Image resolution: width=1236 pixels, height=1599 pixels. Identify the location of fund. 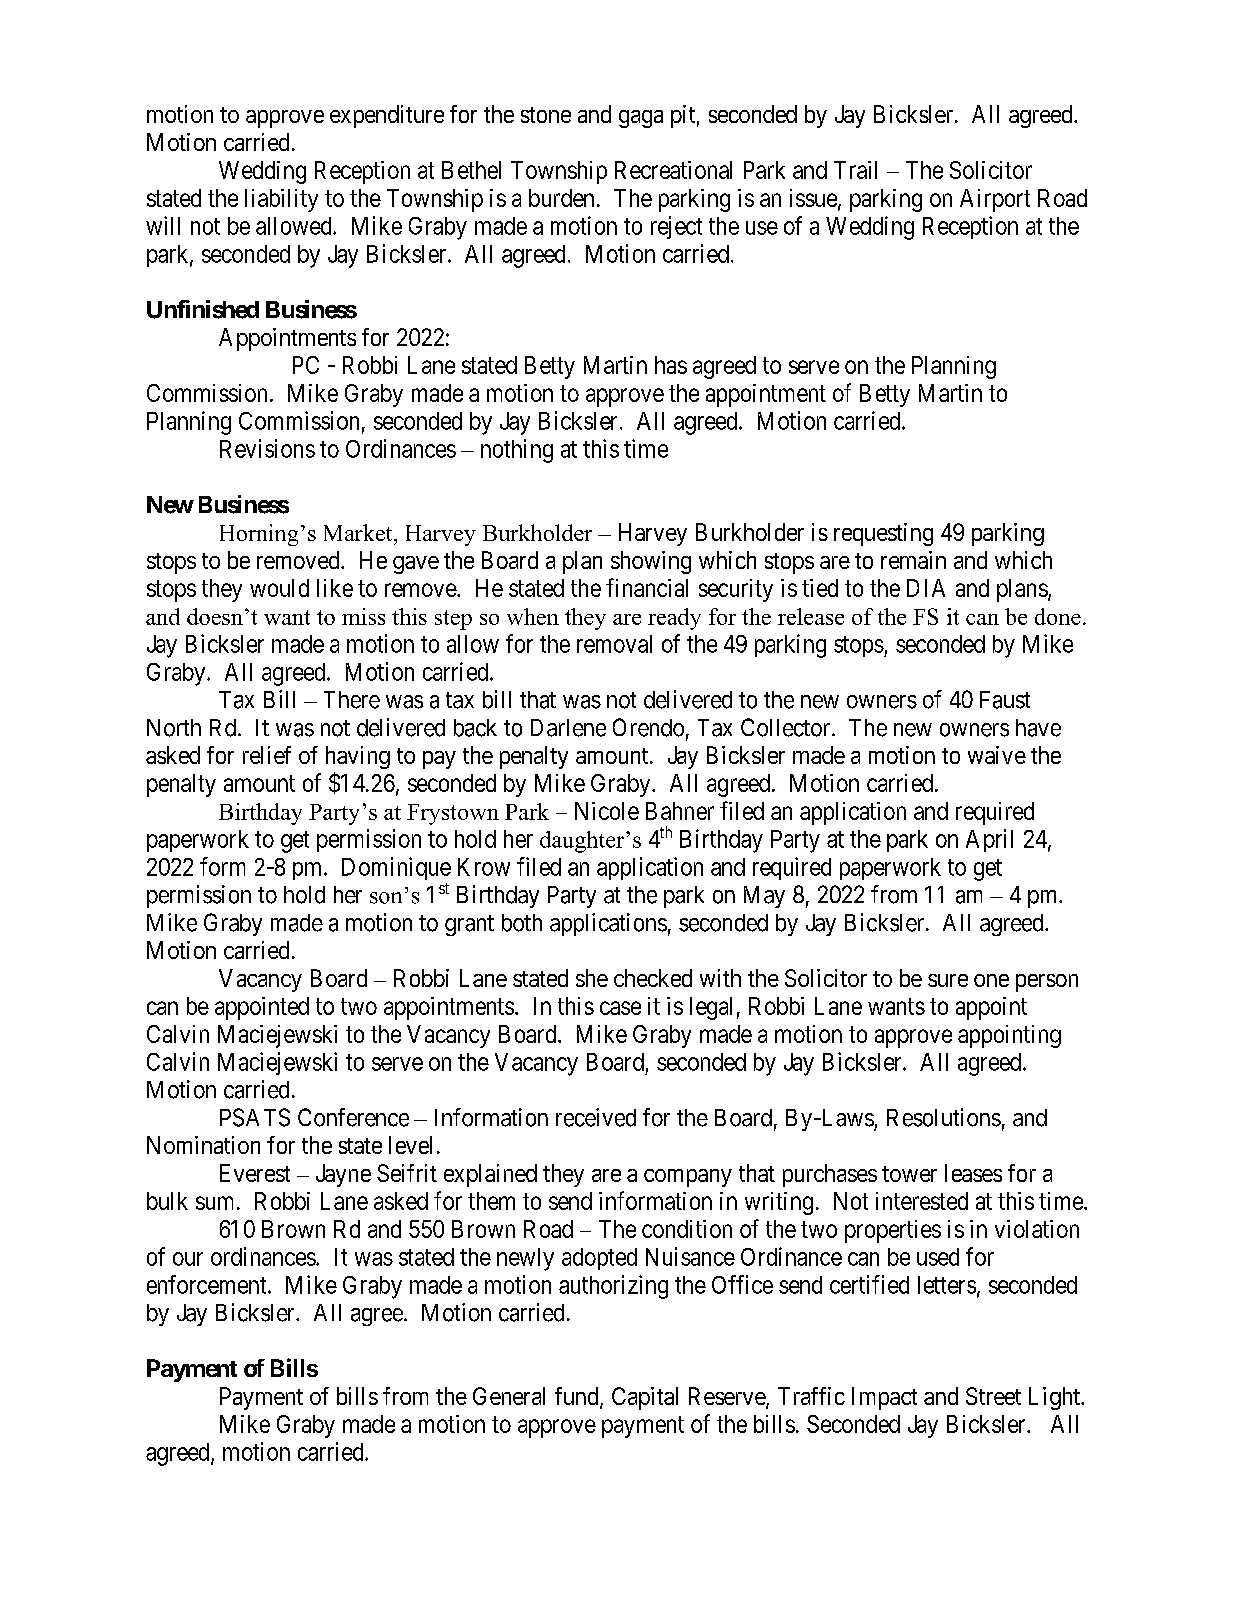
(578, 1397).
